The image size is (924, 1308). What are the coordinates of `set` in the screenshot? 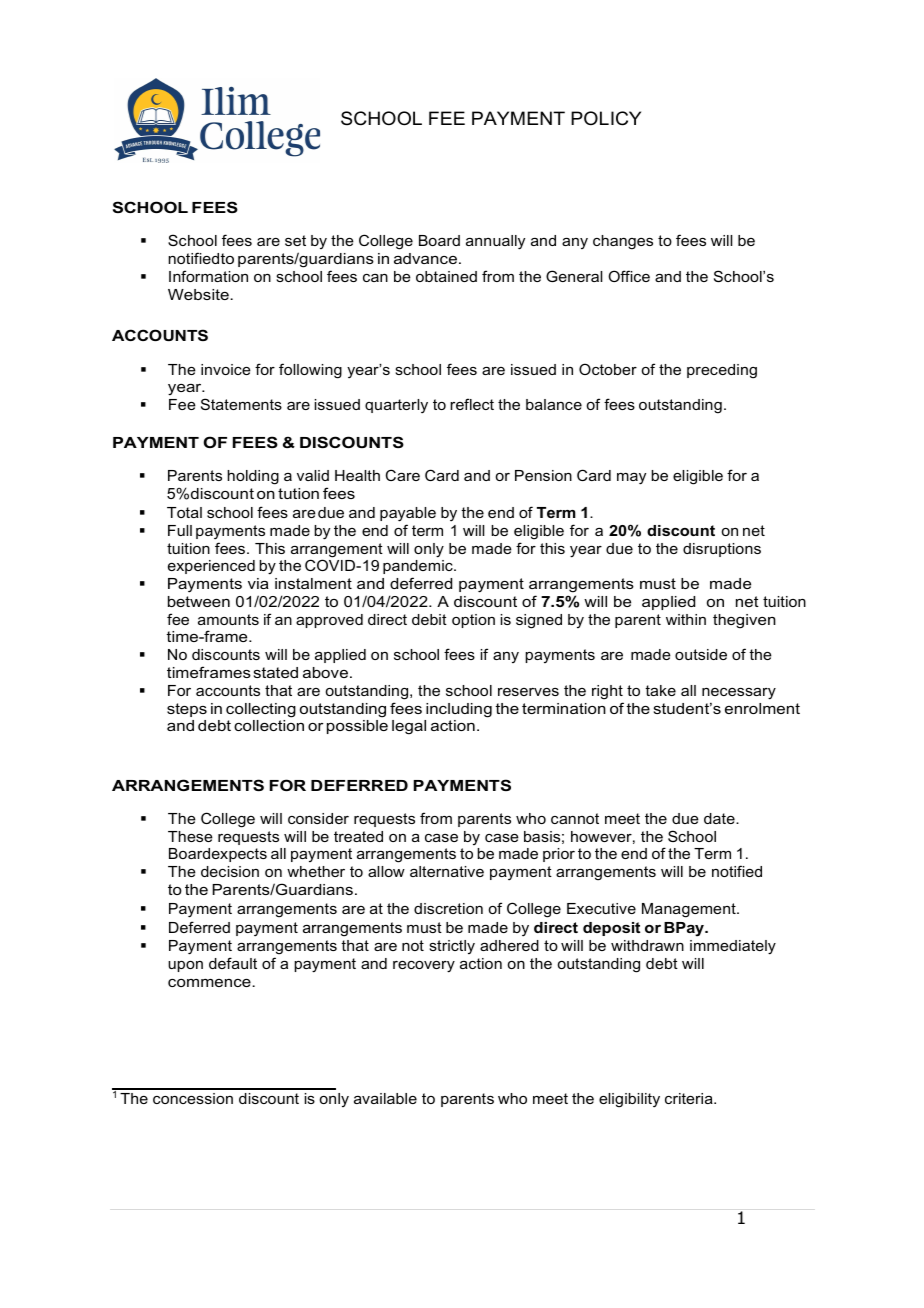 It's located at (295, 240).
